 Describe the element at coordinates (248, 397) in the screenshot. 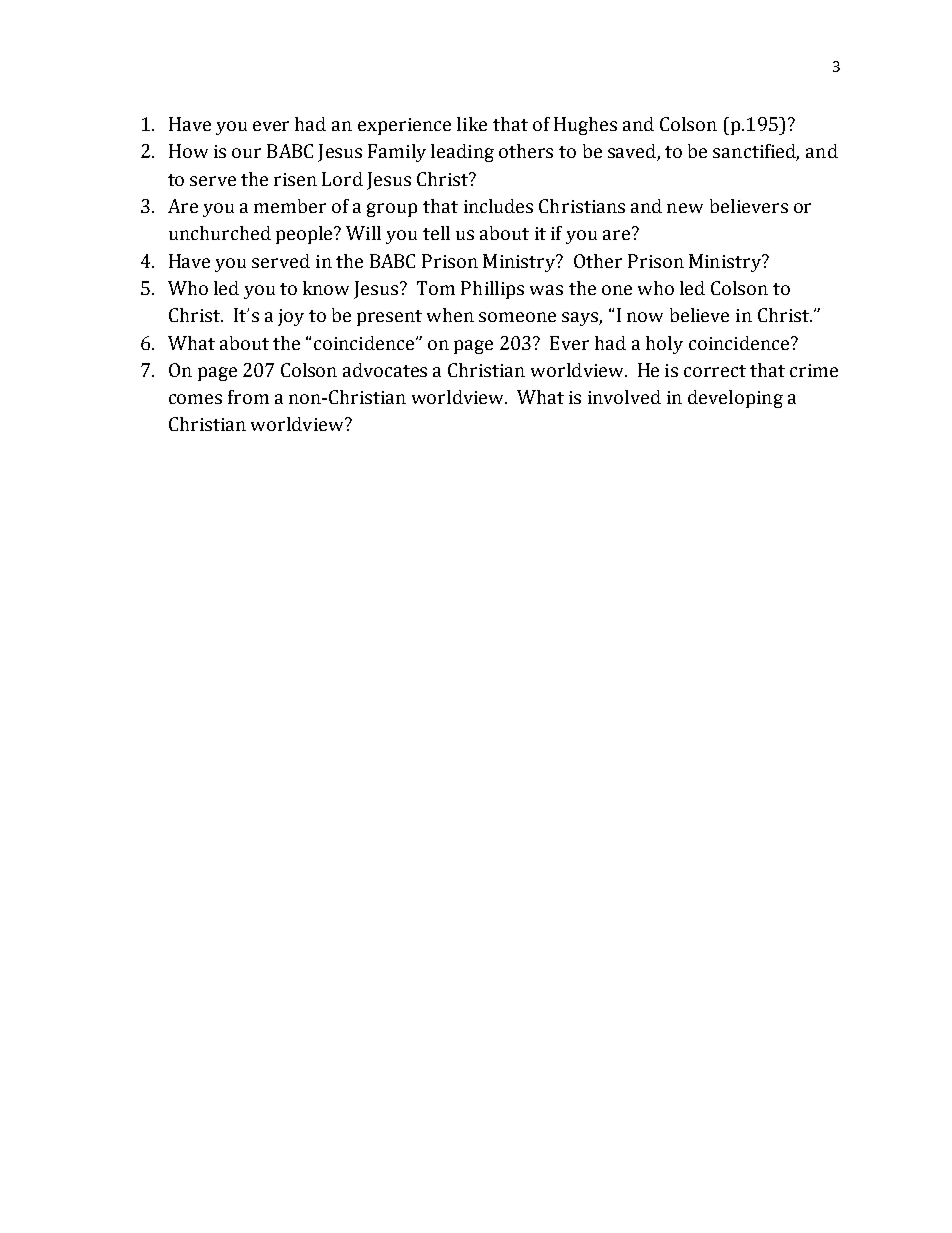

I see `from` at that location.
